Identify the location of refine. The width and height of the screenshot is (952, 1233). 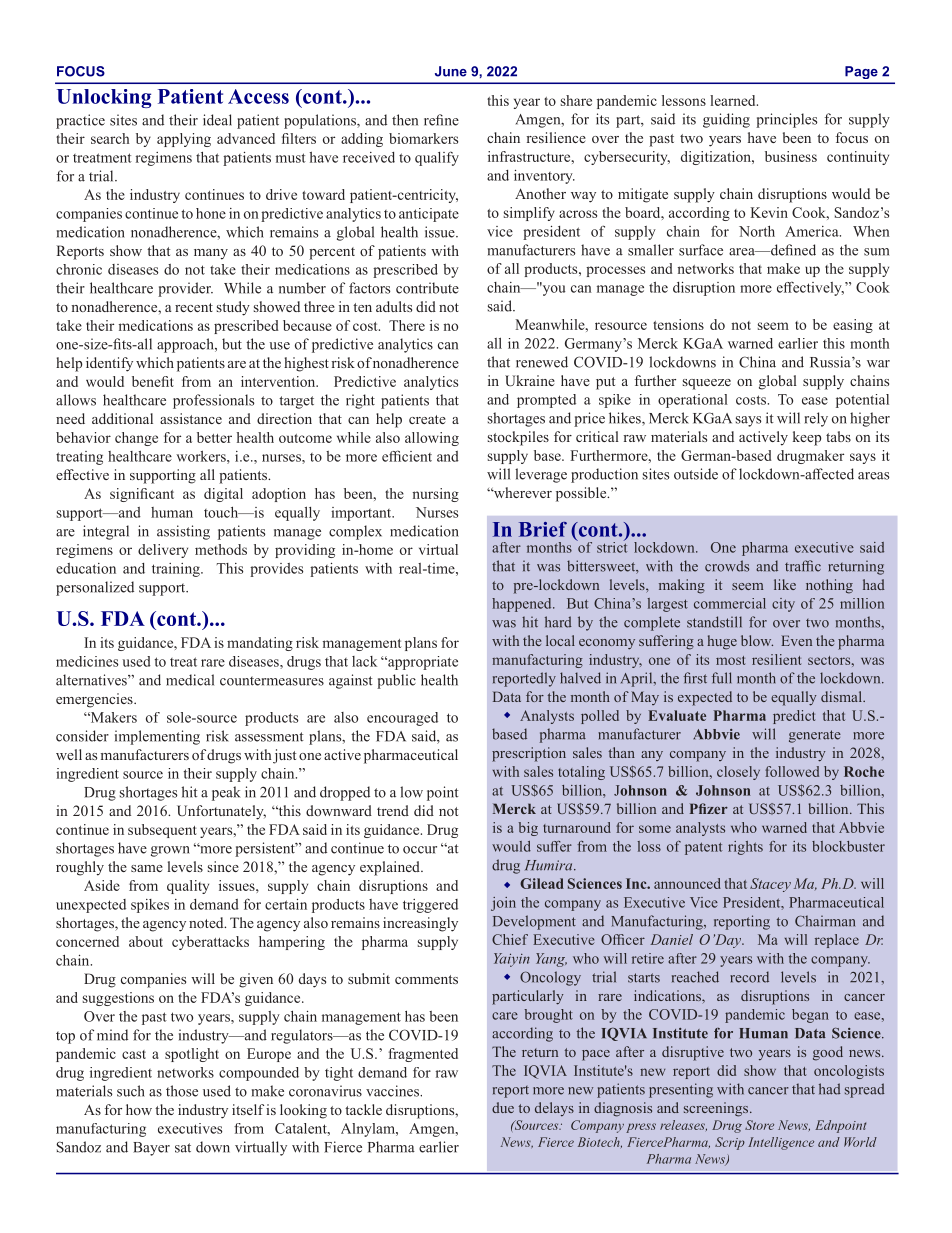
(441, 120).
